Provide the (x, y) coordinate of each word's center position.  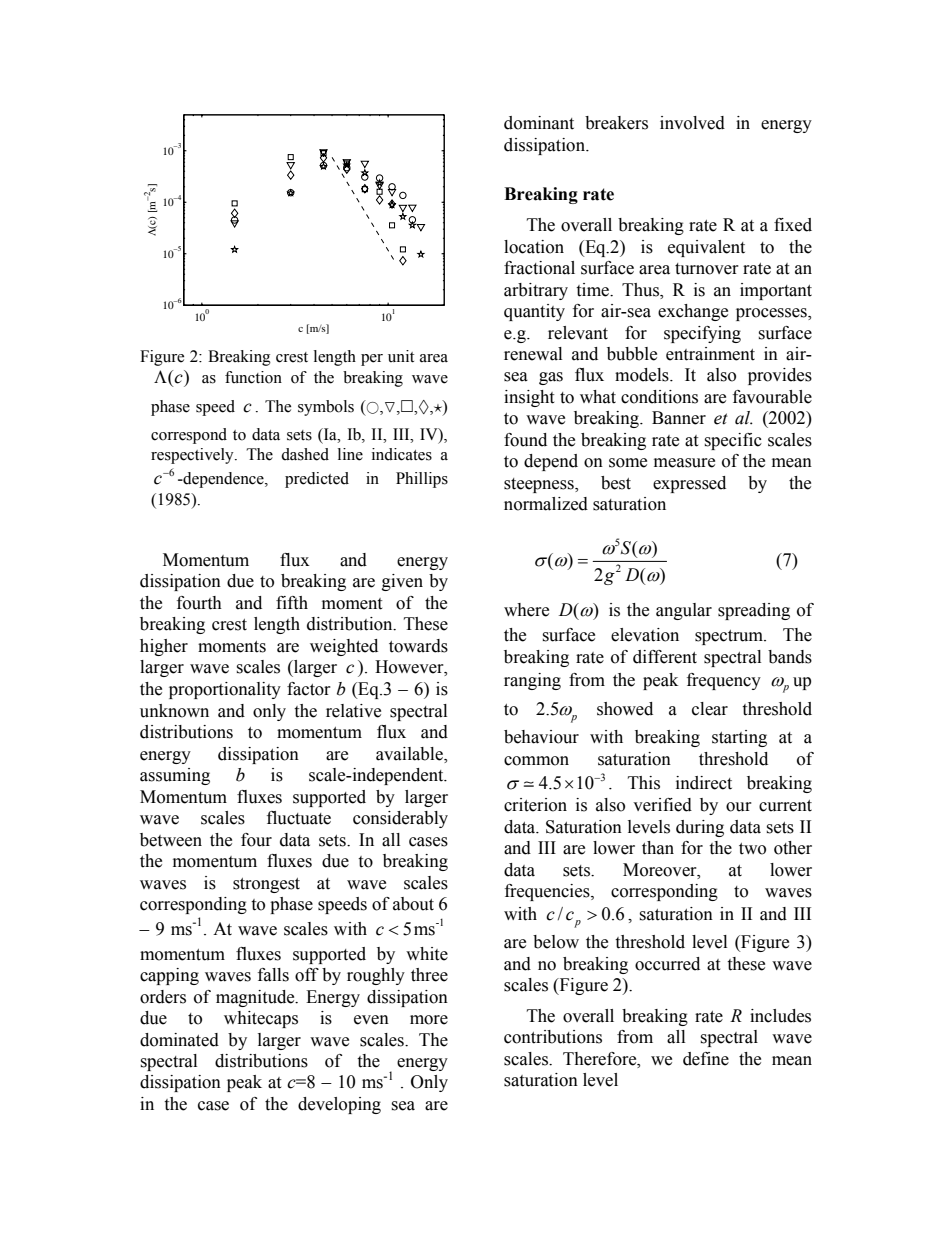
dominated (179, 1040)
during (700, 828)
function (253, 377)
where (526, 610)
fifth (292, 603)
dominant (539, 123)
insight (529, 398)
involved (692, 123)
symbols (326, 408)
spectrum (730, 637)
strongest (266, 885)
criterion (535, 805)
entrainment (710, 354)
